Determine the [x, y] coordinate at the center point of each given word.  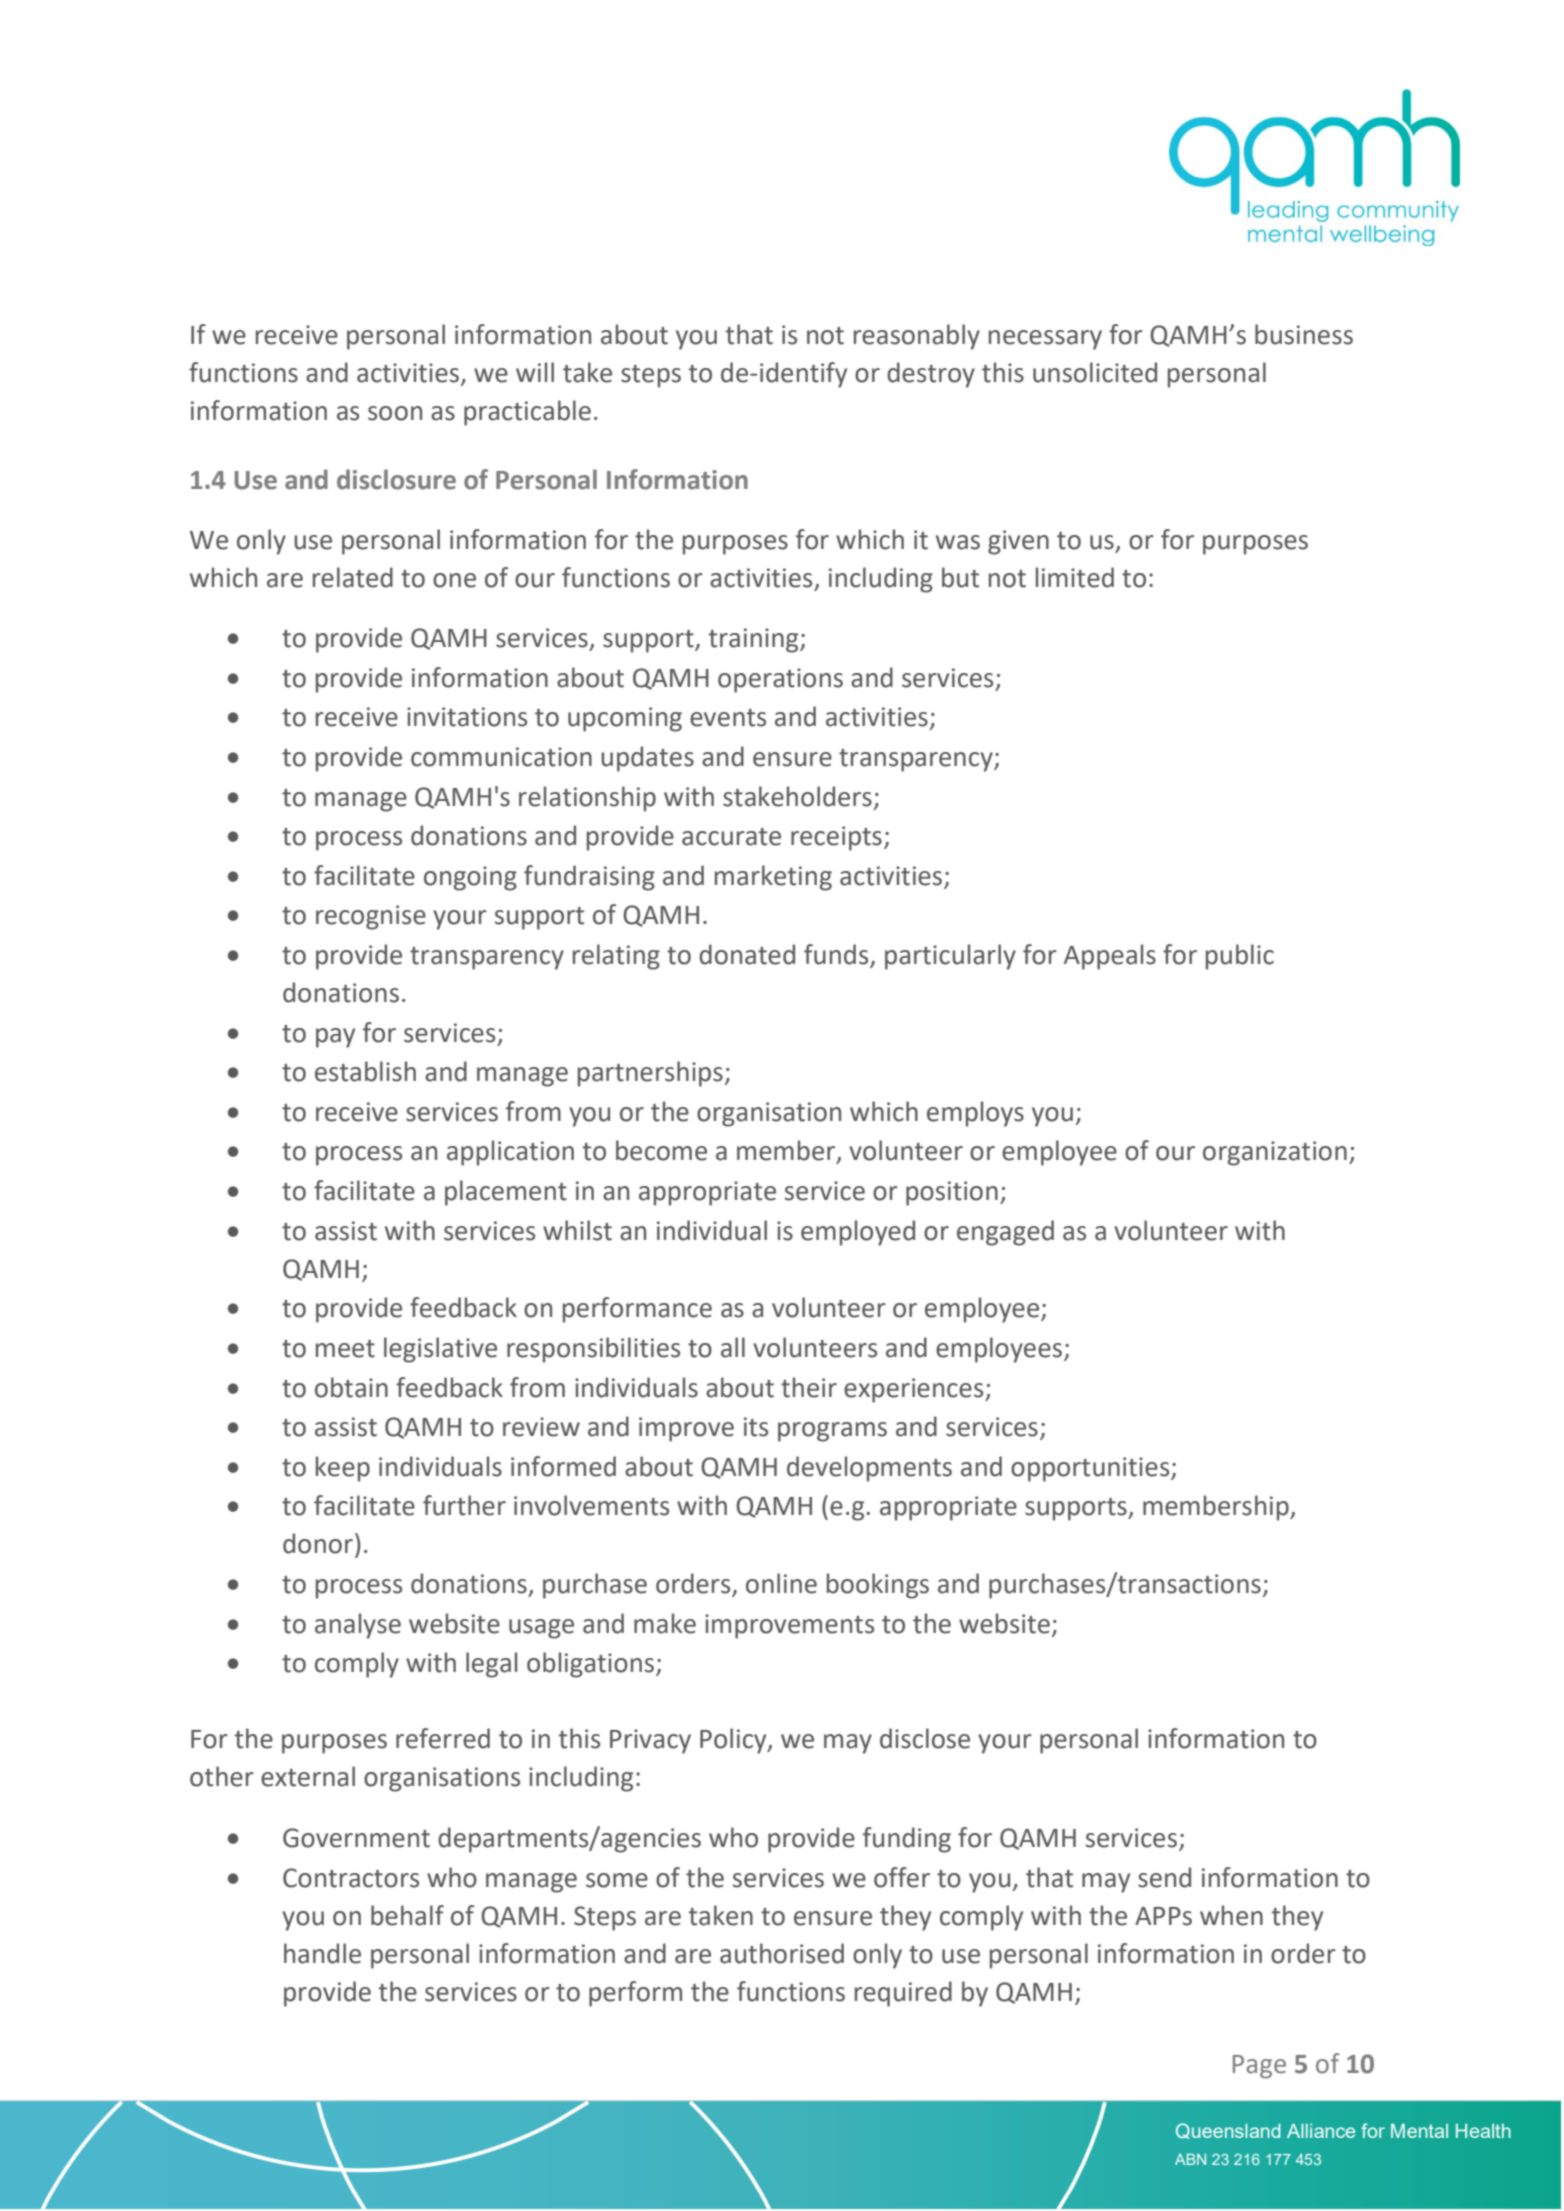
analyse [358, 1626]
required [903, 1994]
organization [1275, 1153]
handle [322, 1953]
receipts [836, 838]
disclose [925, 1738]
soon [395, 413]
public [1240, 957]
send [1164, 1877]
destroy [931, 375]
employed [858, 1233]
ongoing [470, 878]
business [1304, 334]
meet [345, 1349]
